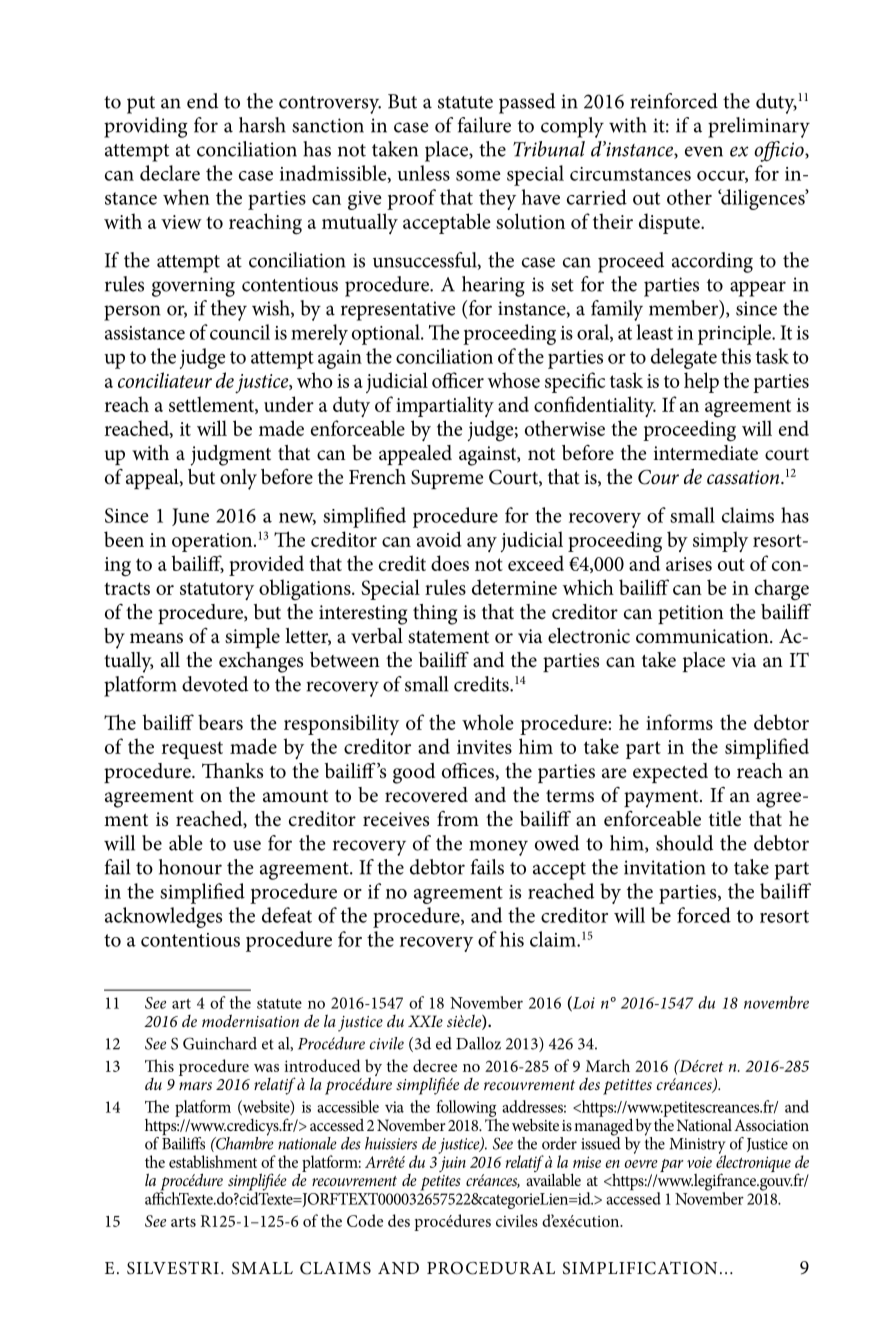 The height and width of the screenshot is (1331, 896). What do you see at coordinates (170, 173) in the screenshot?
I see `declare` at bounding box center [170, 173].
